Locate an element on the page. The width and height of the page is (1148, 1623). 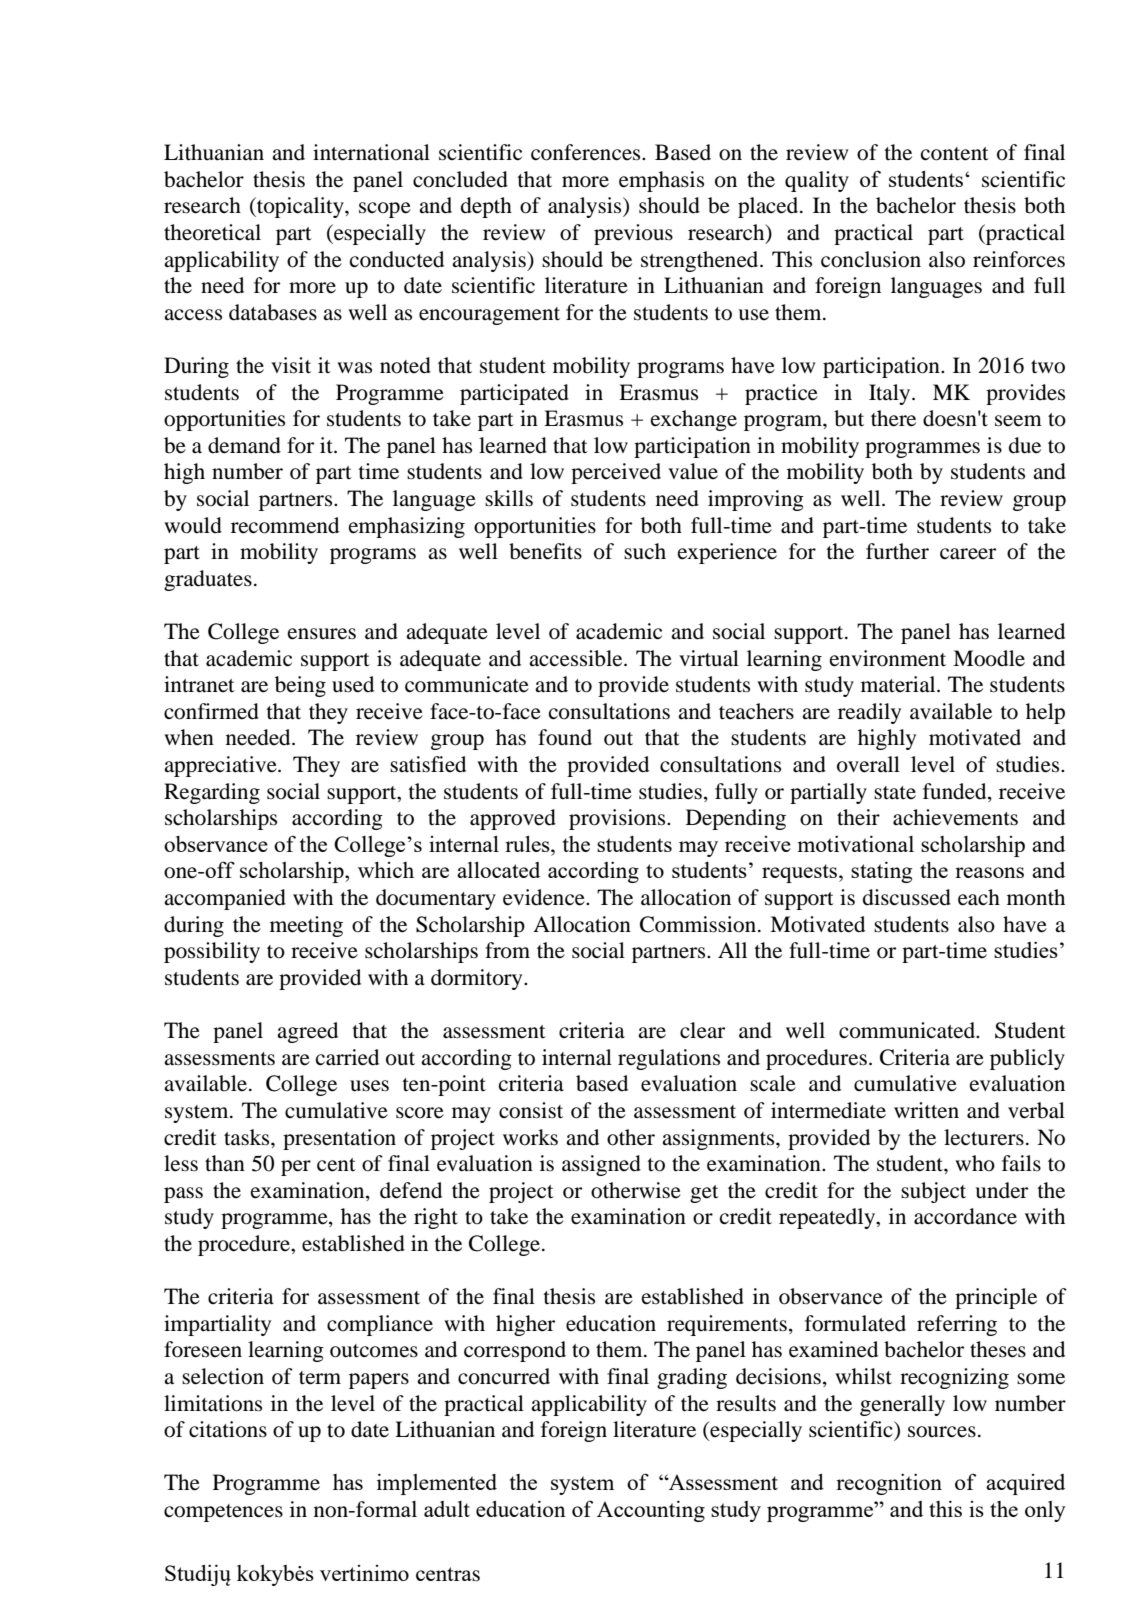
assigned is located at coordinates (601, 1165).
